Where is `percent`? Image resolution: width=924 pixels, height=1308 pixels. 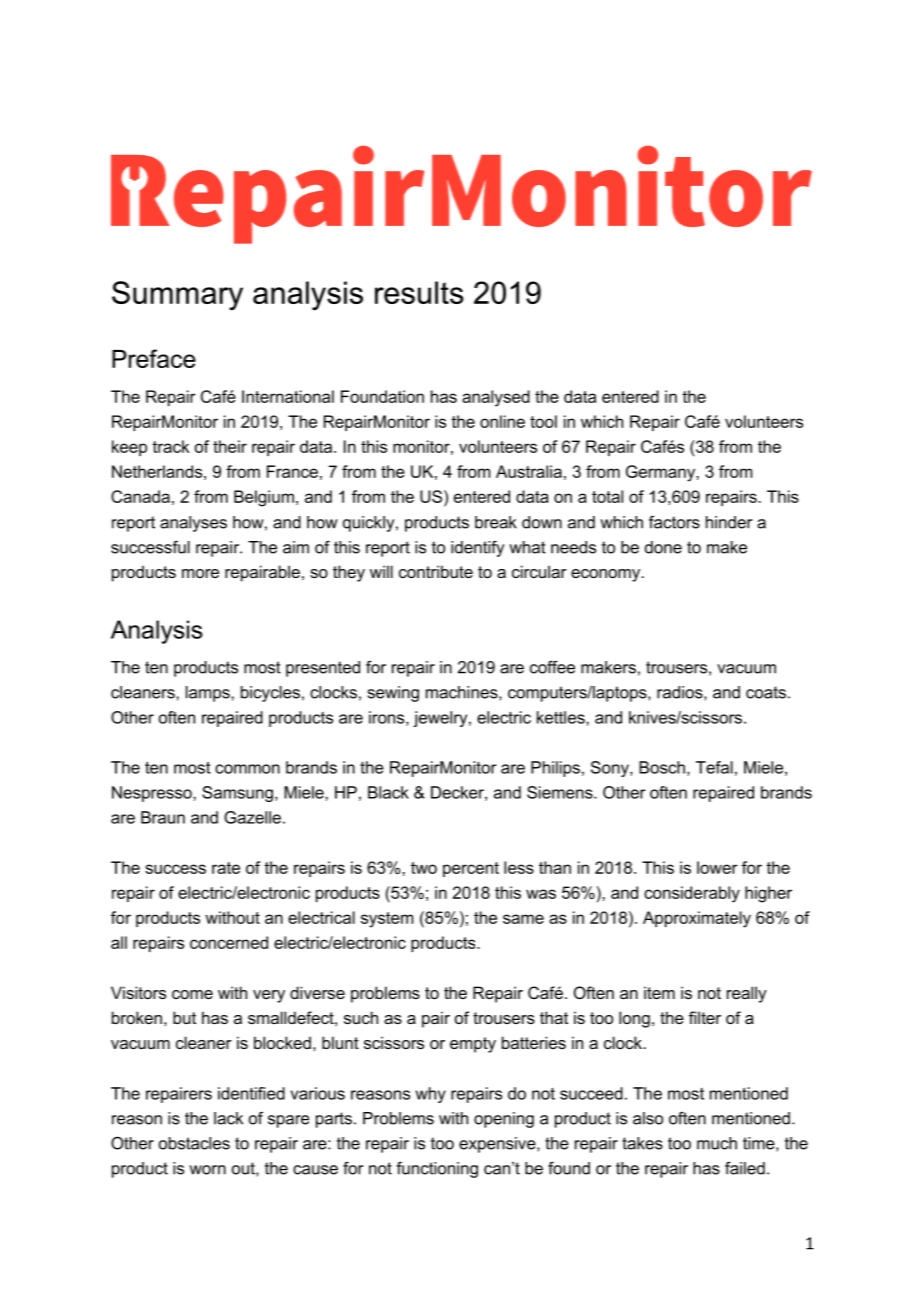 percent is located at coordinates (471, 869).
